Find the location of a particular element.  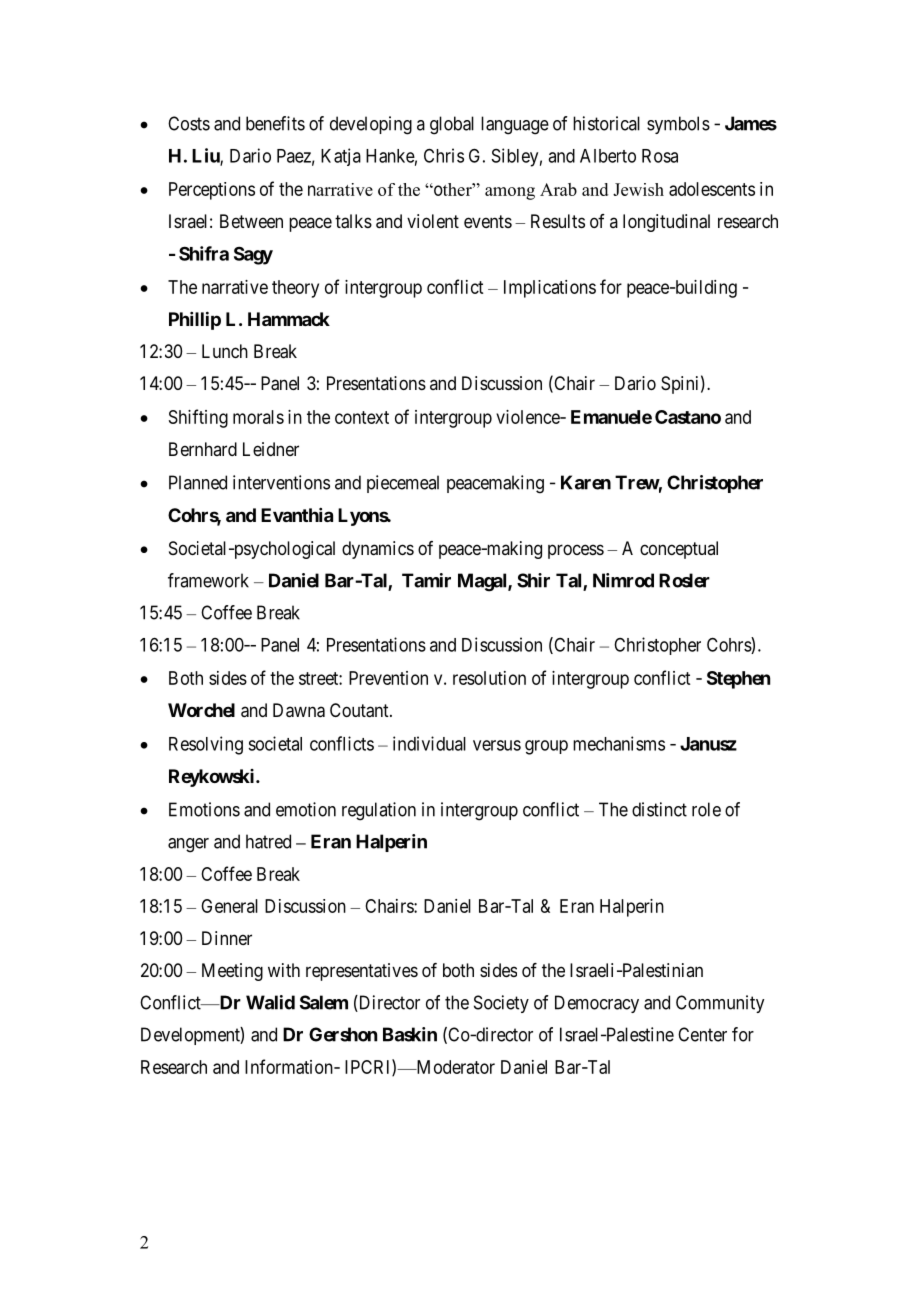

Walid is located at coordinates (270, 1002).
